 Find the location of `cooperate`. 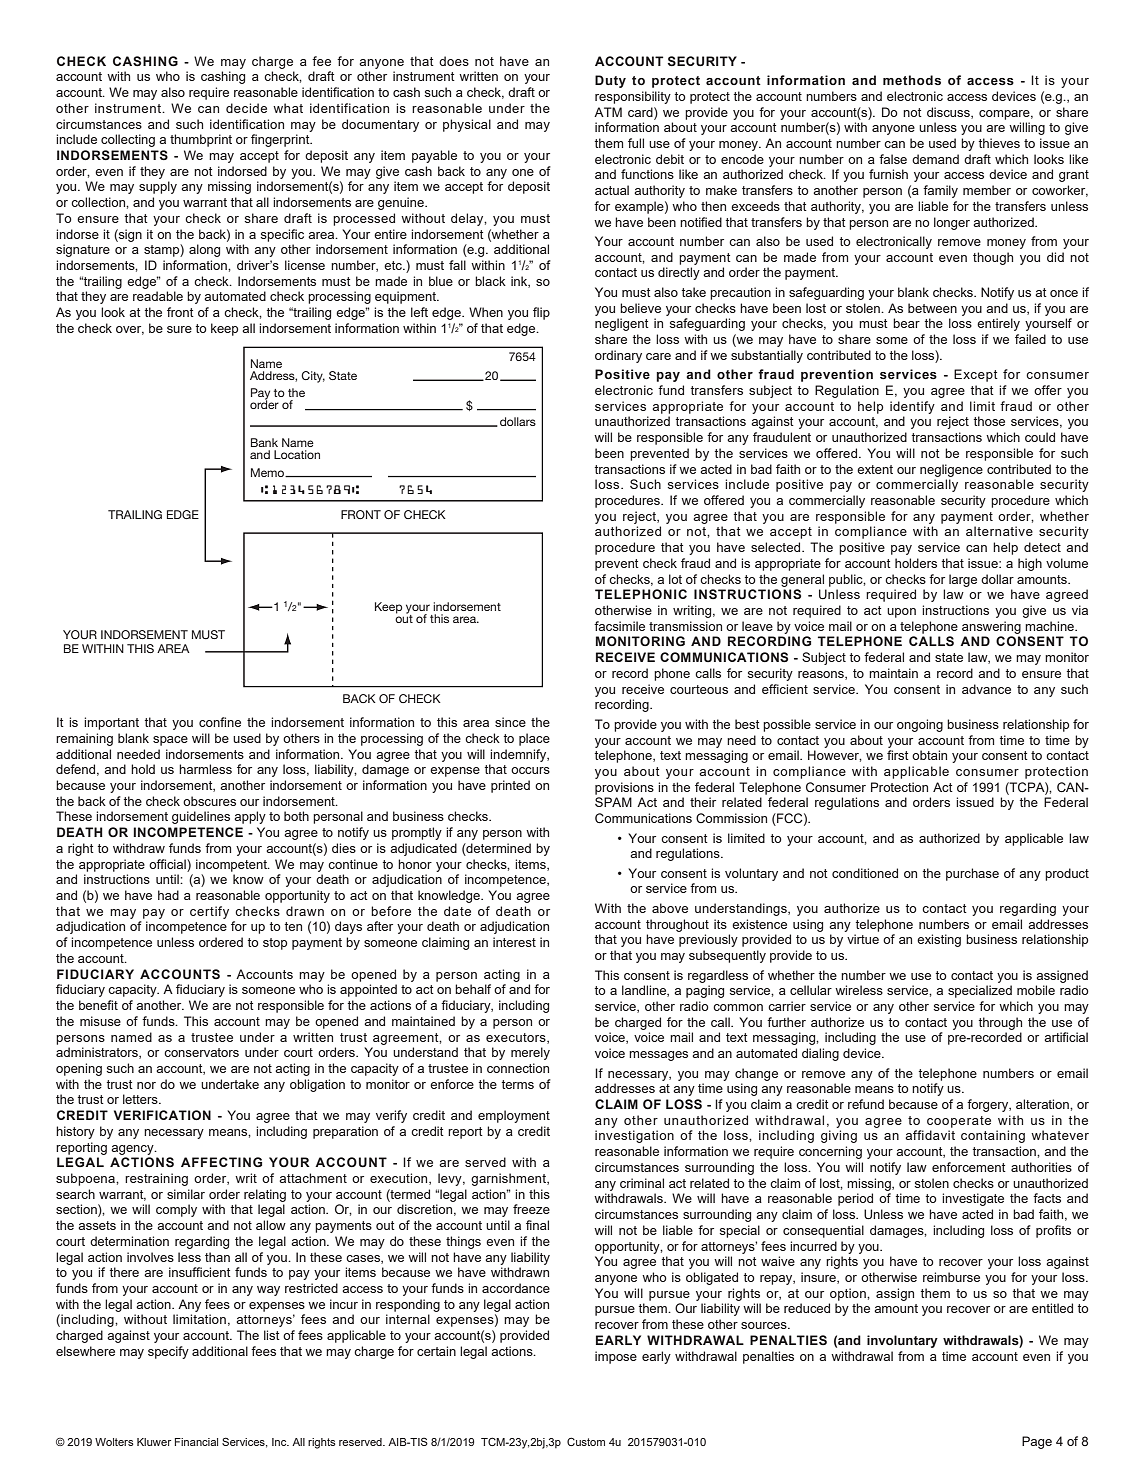

cooperate is located at coordinates (959, 1122).
